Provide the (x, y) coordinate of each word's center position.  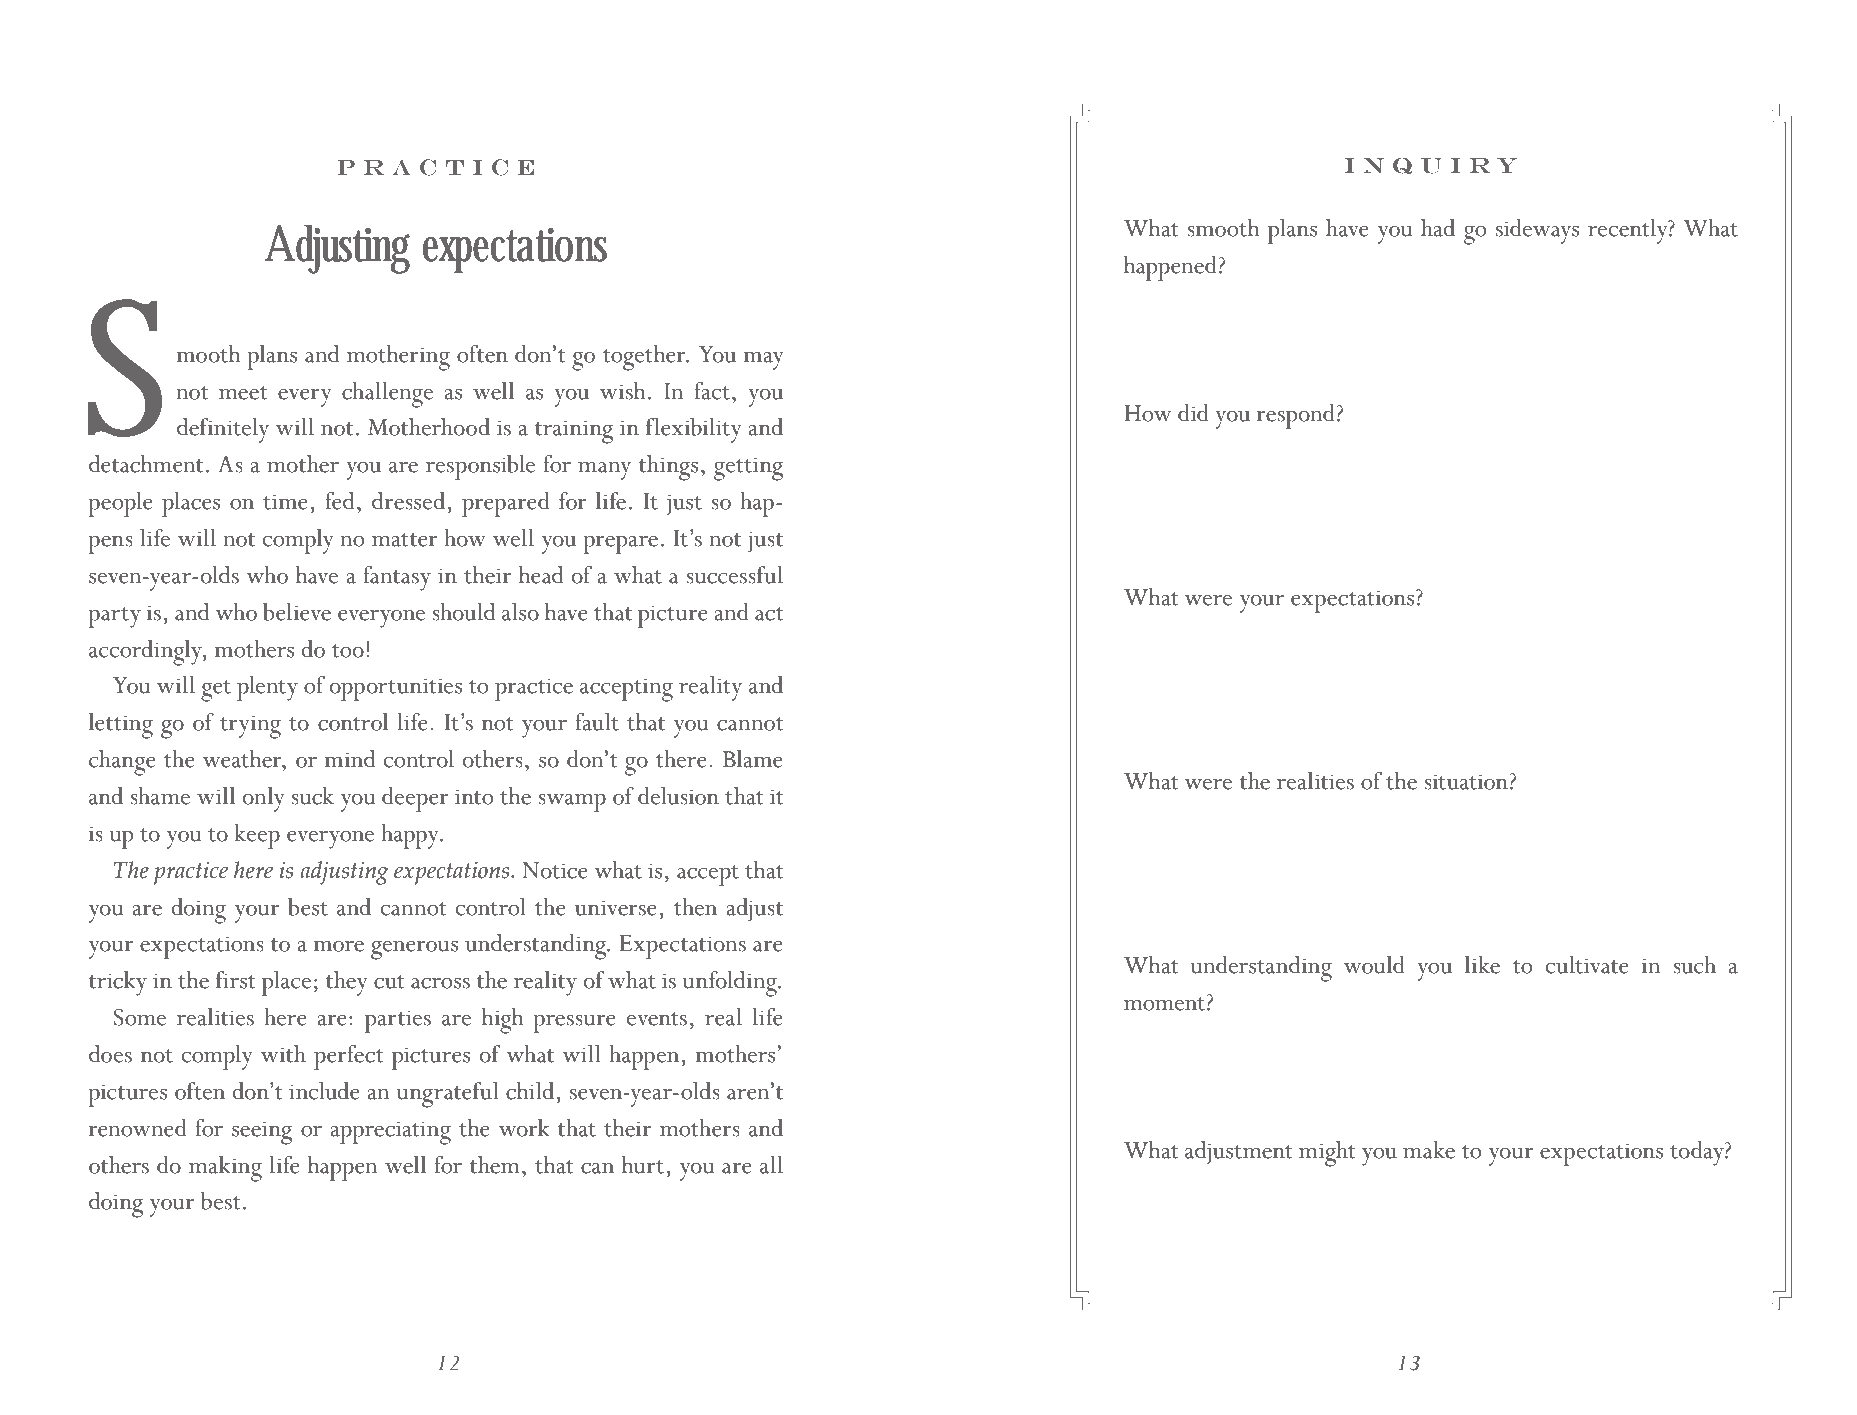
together (645, 358)
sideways (1537, 231)
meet (243, 393)
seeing (262, 1133)
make (1429, 1150)
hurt (644, 1165)
